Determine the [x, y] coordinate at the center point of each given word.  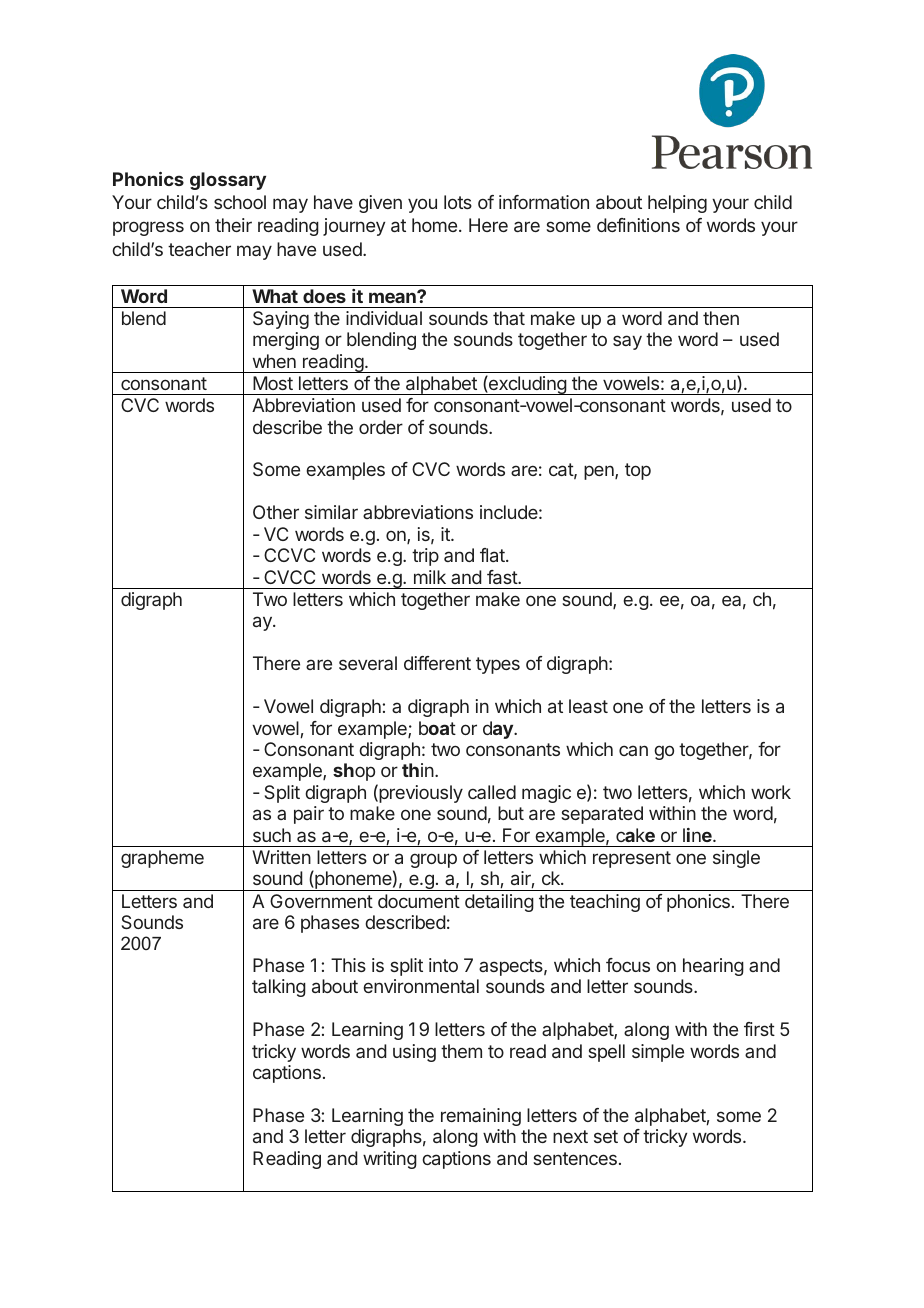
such [272, 835]
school [240, 202]
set [606, 1136]
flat [493, 555]
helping [677, 204]
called [492, 792]
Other [276, 512]
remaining [481, 1117]
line [698, 835]
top [638, 471]
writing [390, 1160]
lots [458, 202]
